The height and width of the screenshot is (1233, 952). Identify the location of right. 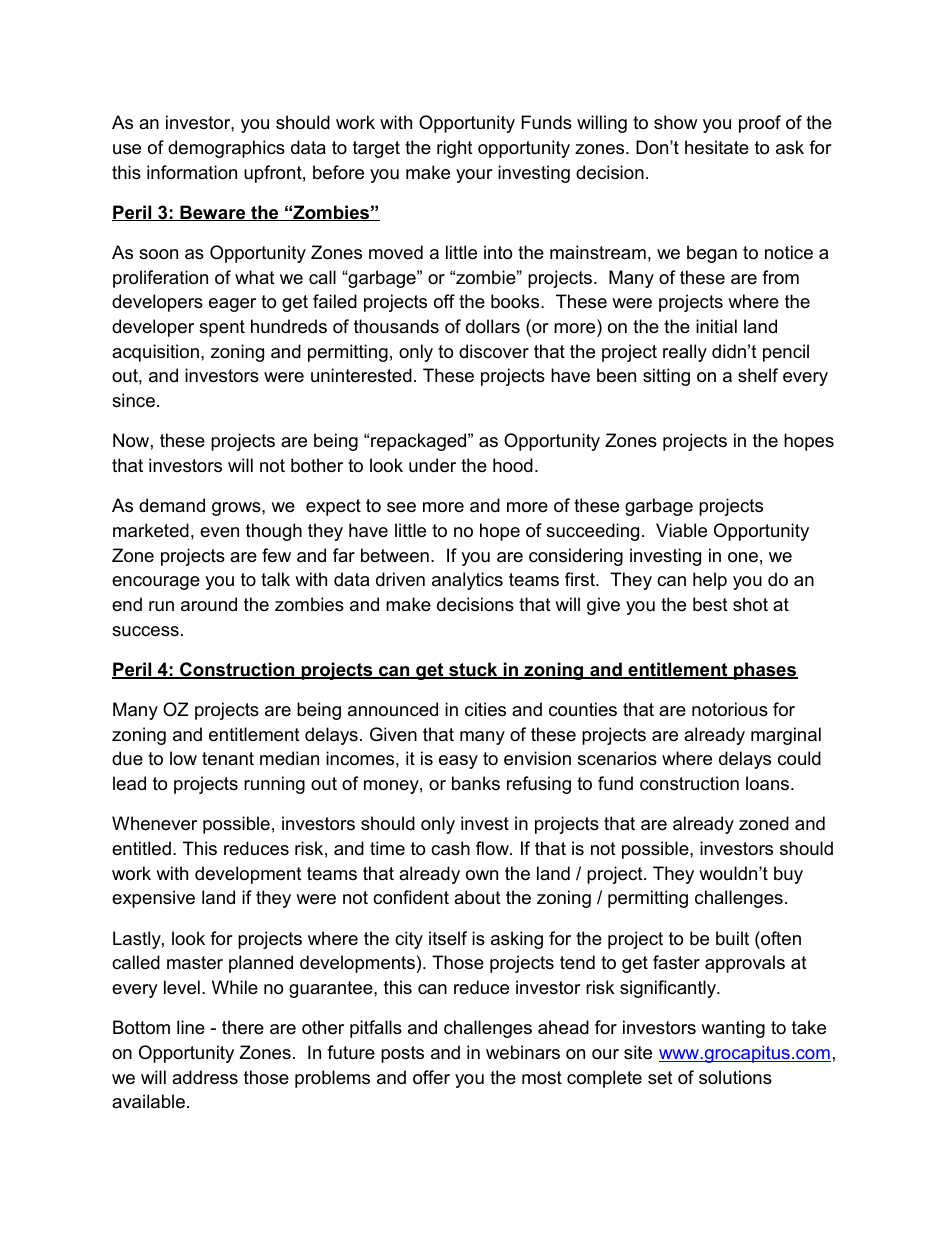
(455, 149).
